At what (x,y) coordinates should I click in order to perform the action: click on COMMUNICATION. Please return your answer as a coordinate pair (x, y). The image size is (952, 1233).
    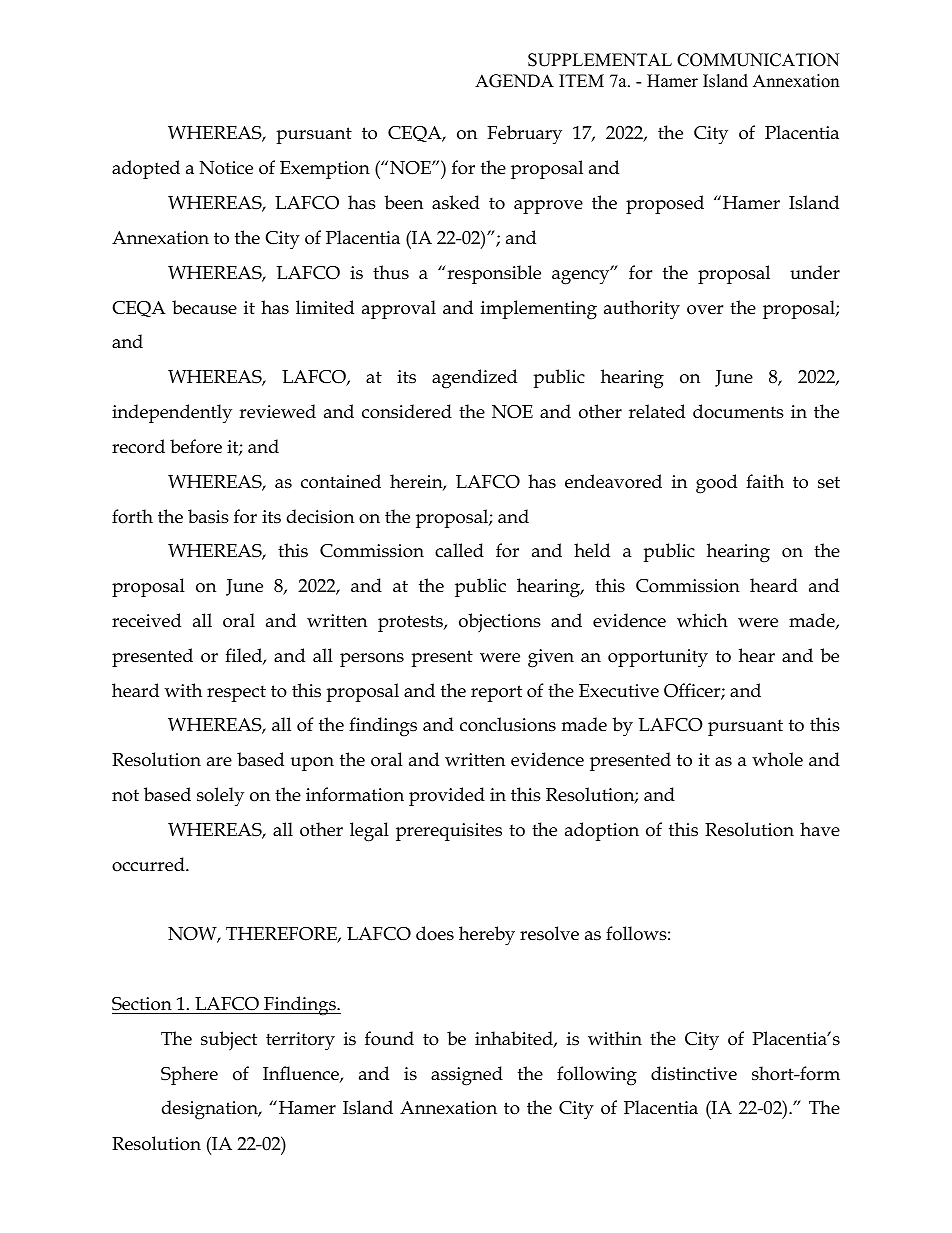
    Looking at the image, I should click on (758, 60).
